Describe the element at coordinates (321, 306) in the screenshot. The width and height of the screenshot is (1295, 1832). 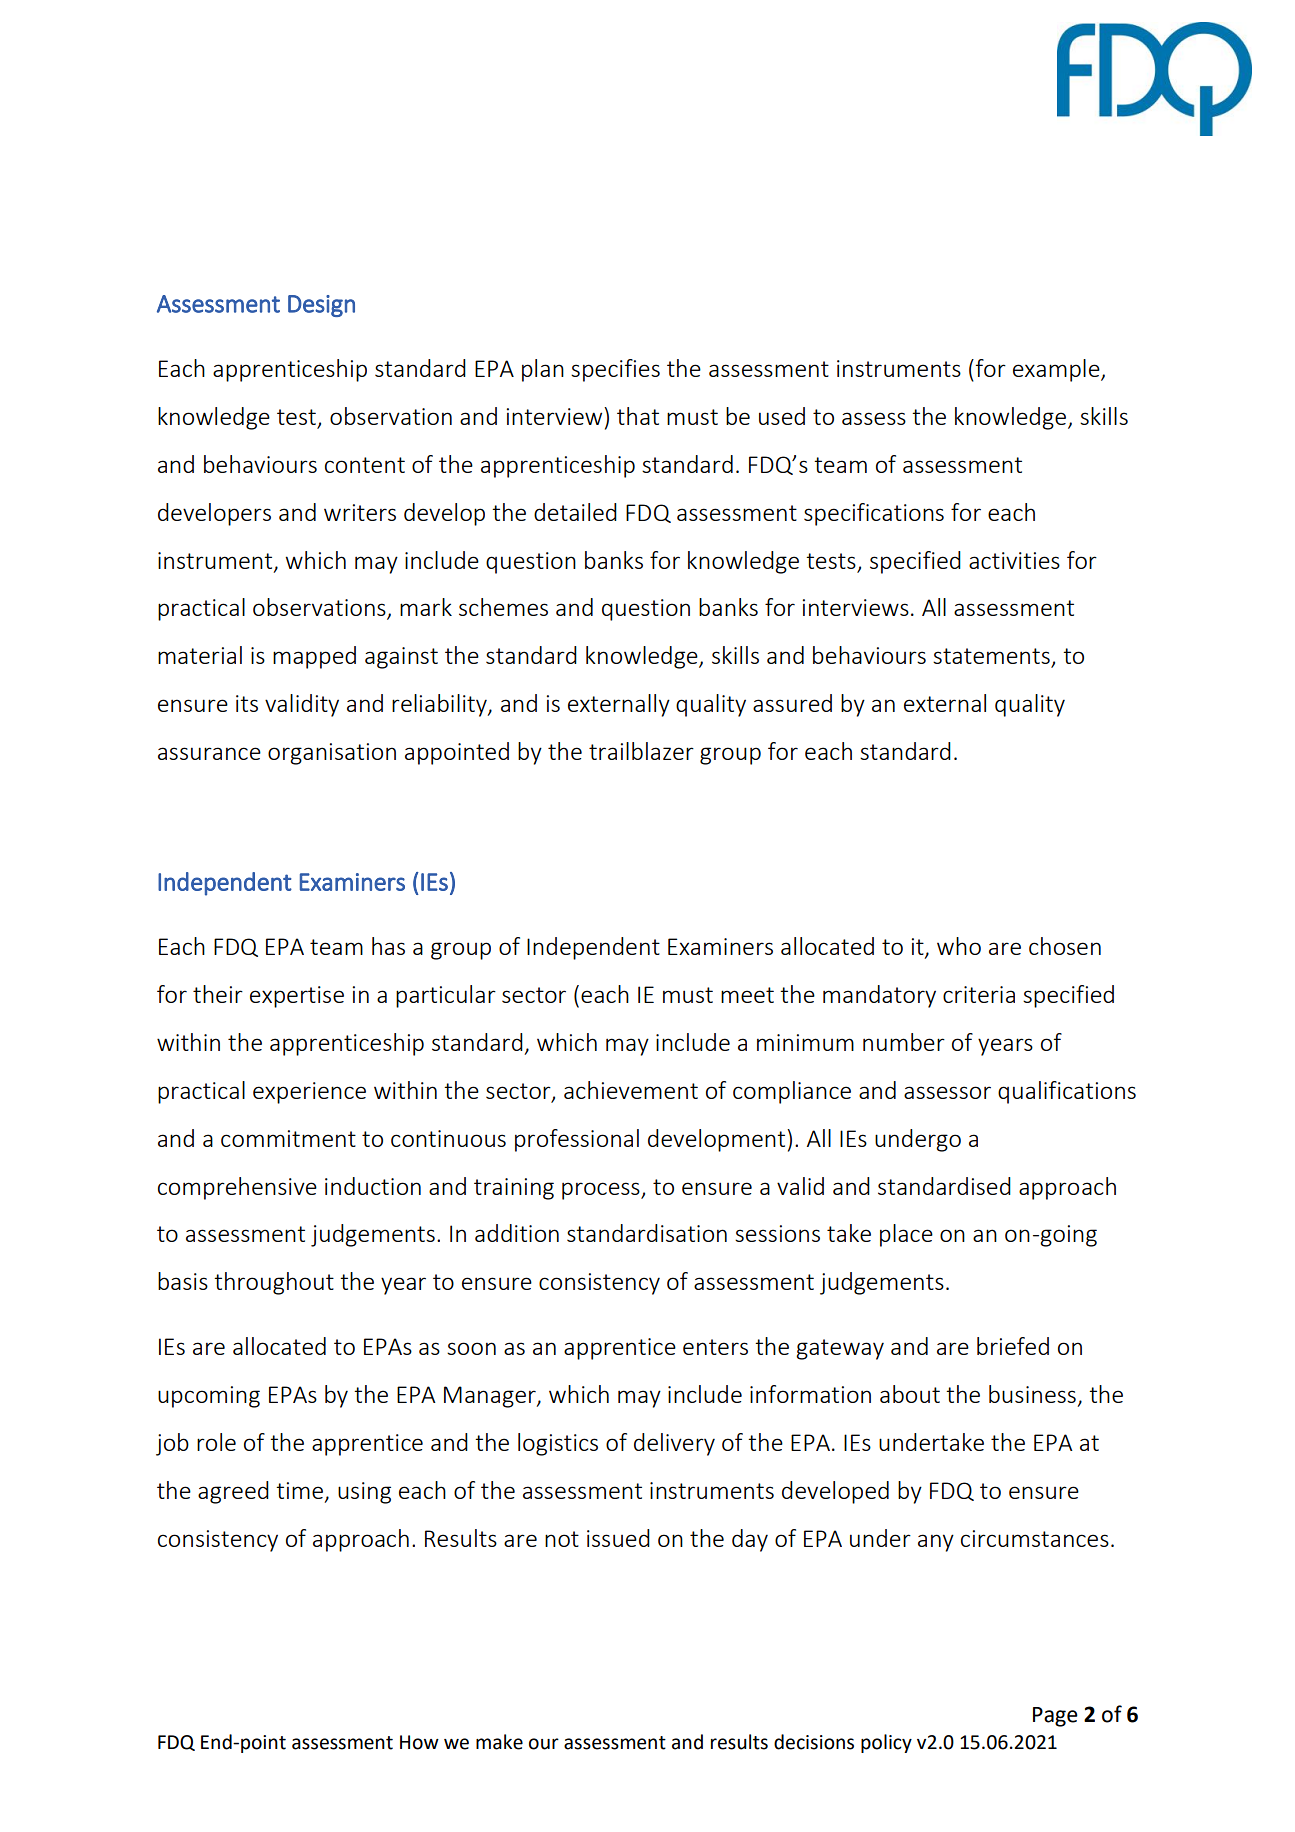
I see `Design` at that location.
